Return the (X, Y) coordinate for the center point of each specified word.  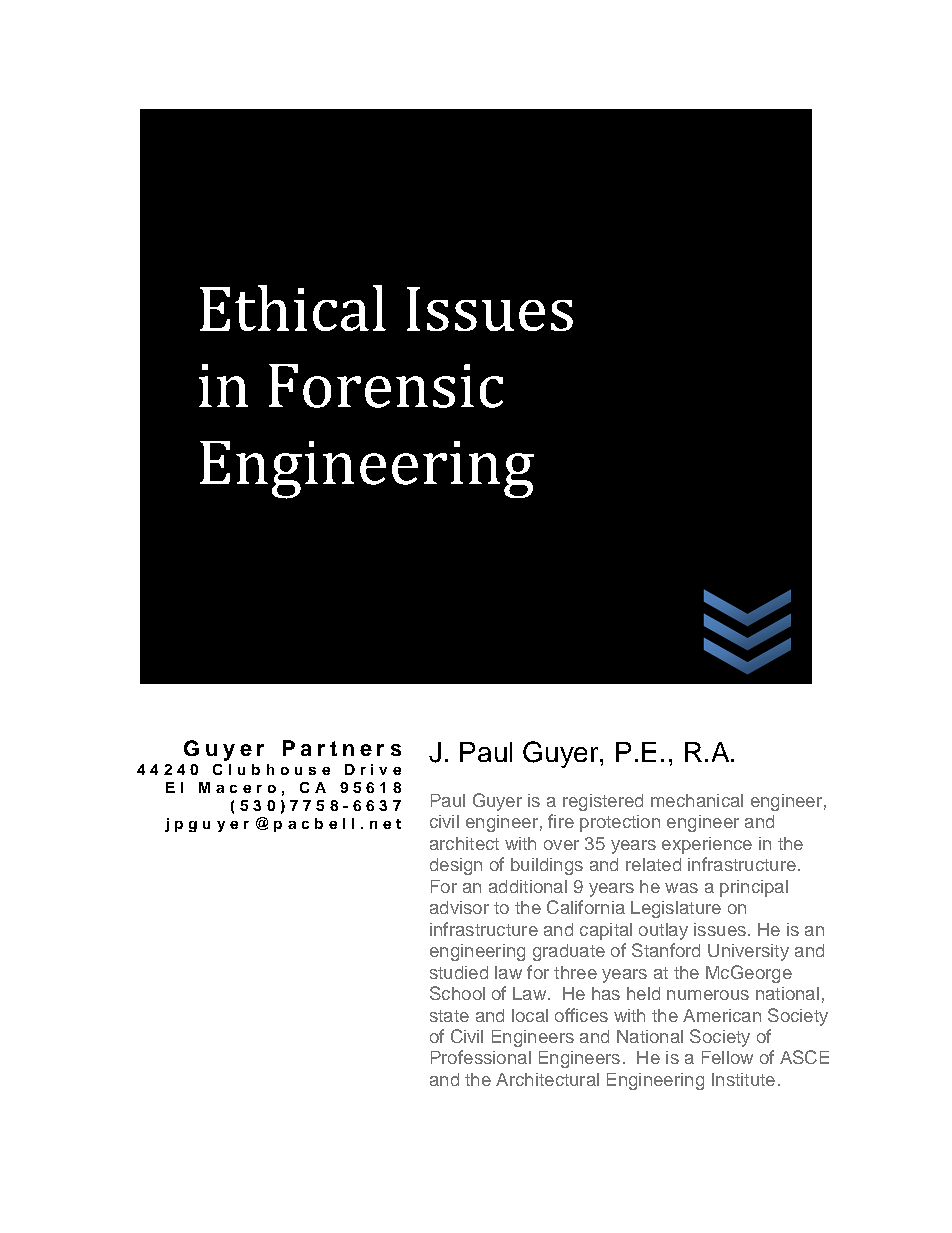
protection (620, 823)
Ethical (293, 308)
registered (603, 802)
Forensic (386, 386)
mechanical (697, 800)
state (449, 1016)
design (456, 866)
